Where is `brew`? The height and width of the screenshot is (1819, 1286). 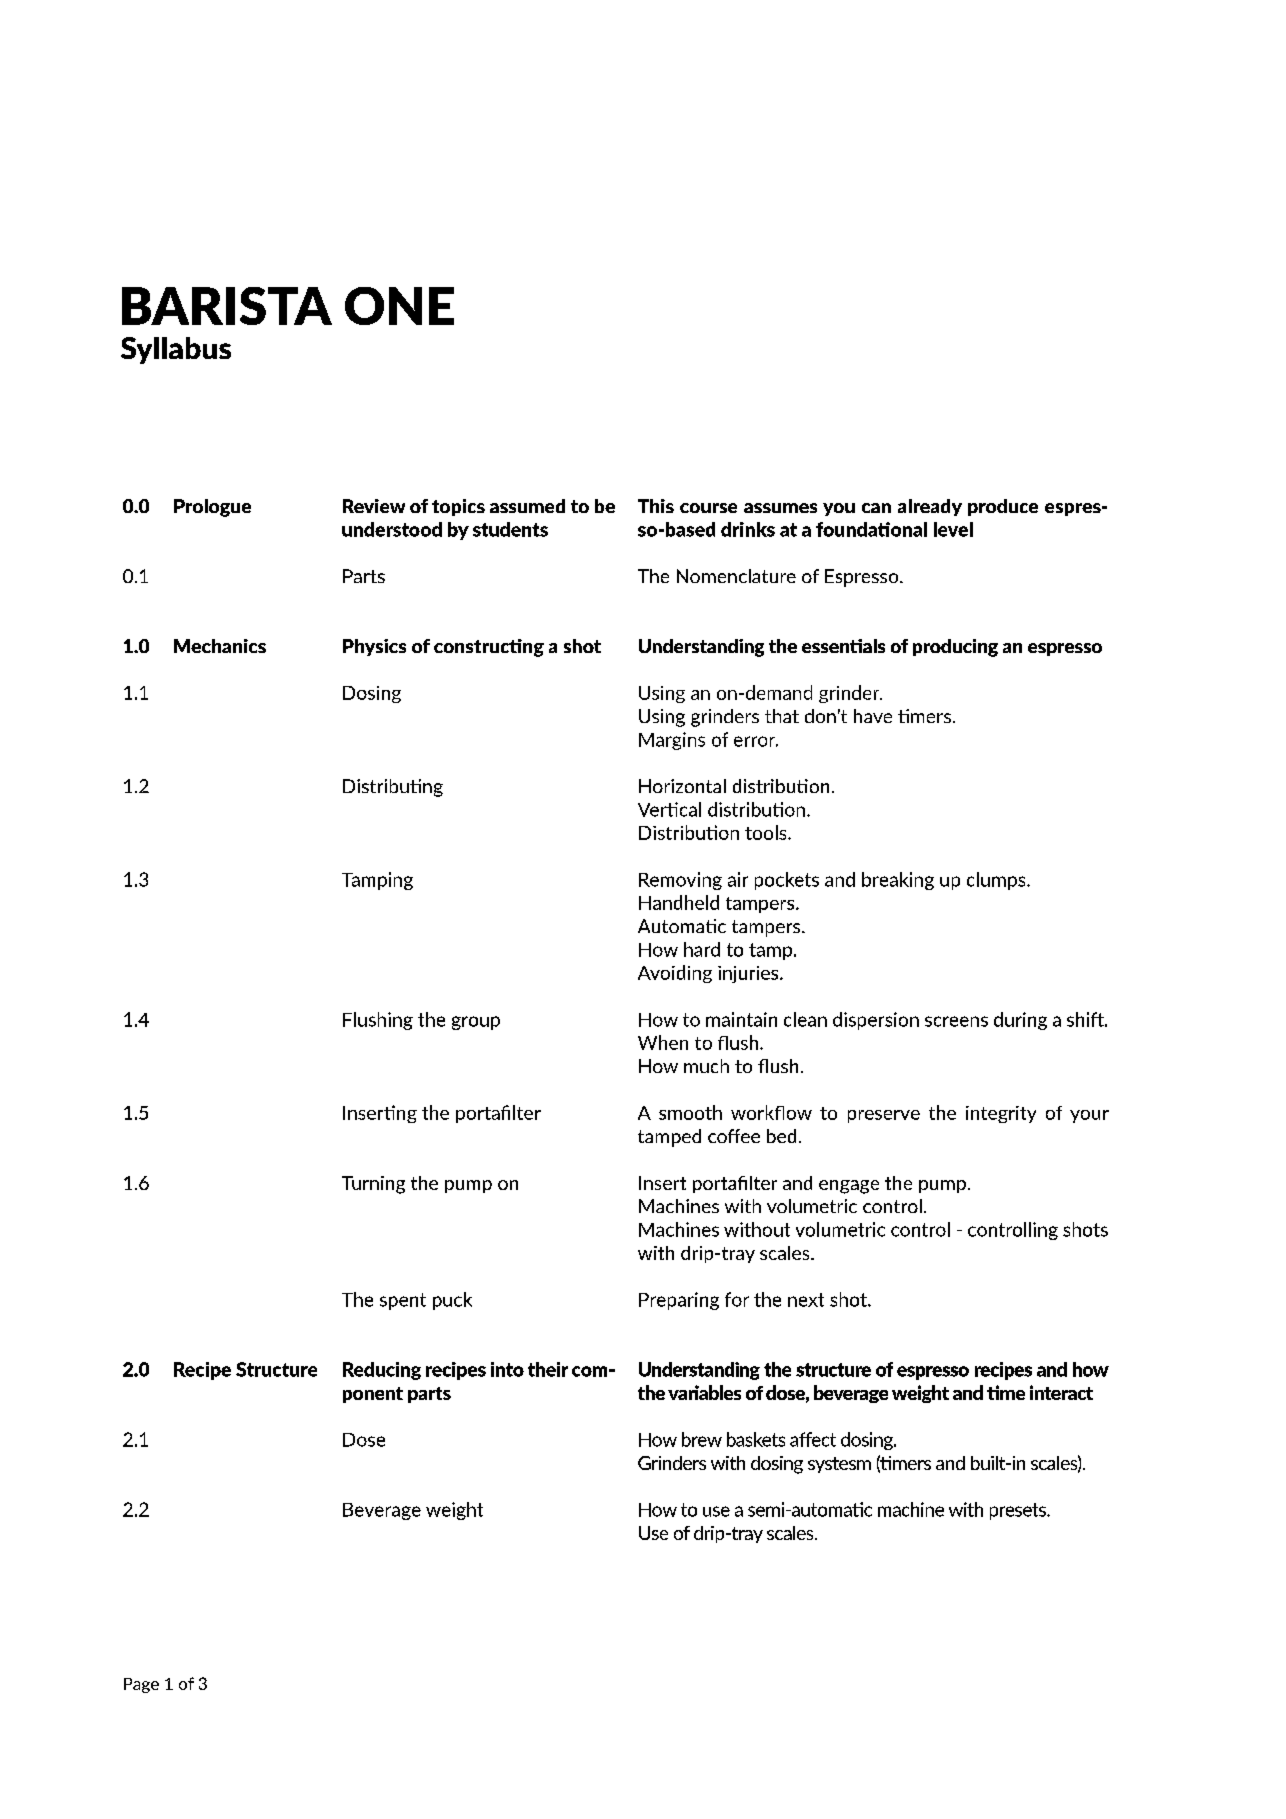
brew is located at coordinates (702, 1439).
